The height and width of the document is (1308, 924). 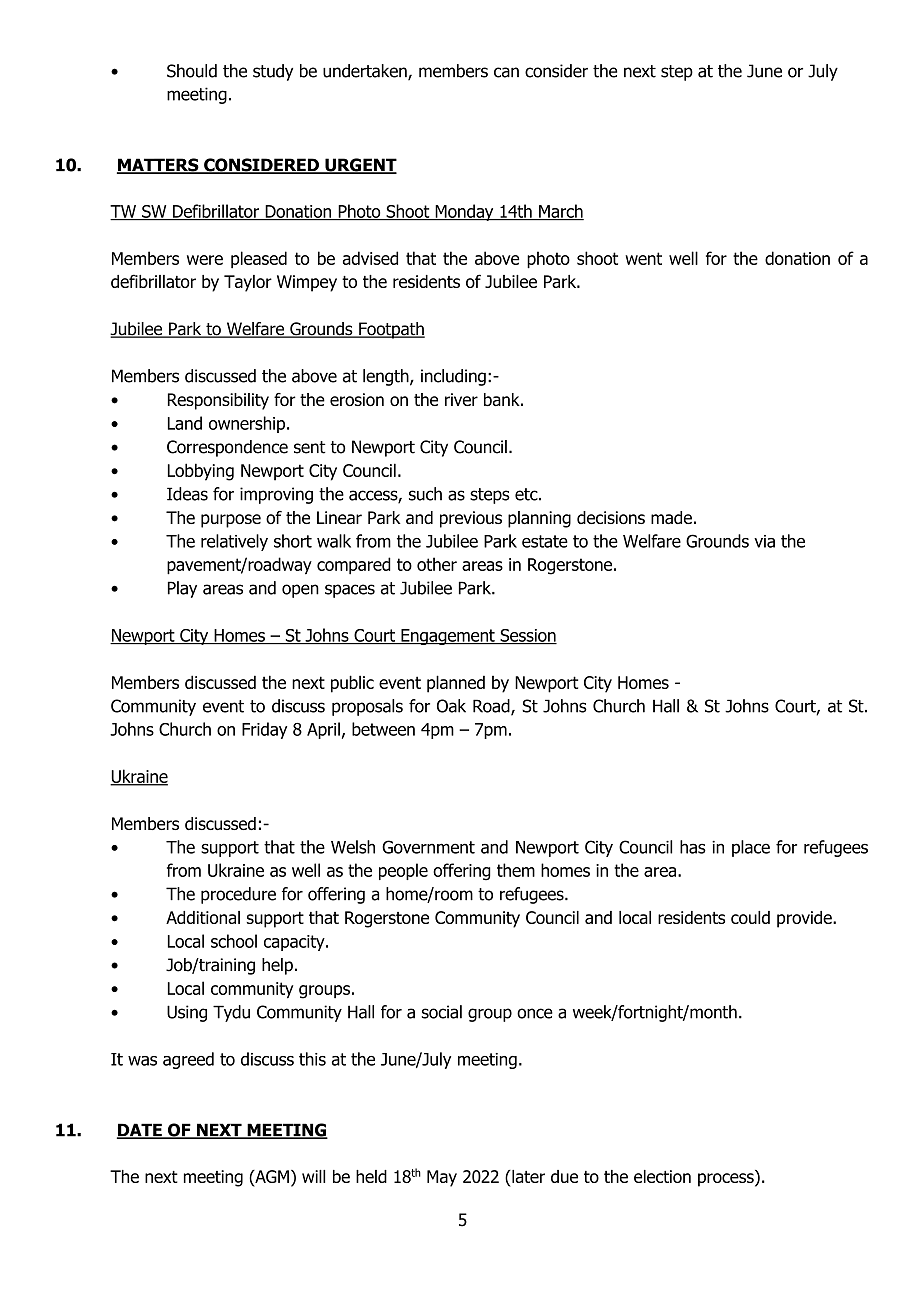 What do you see at coordinates (764, 541) in the document?
I see `via` at bounding box center [764, 541].
